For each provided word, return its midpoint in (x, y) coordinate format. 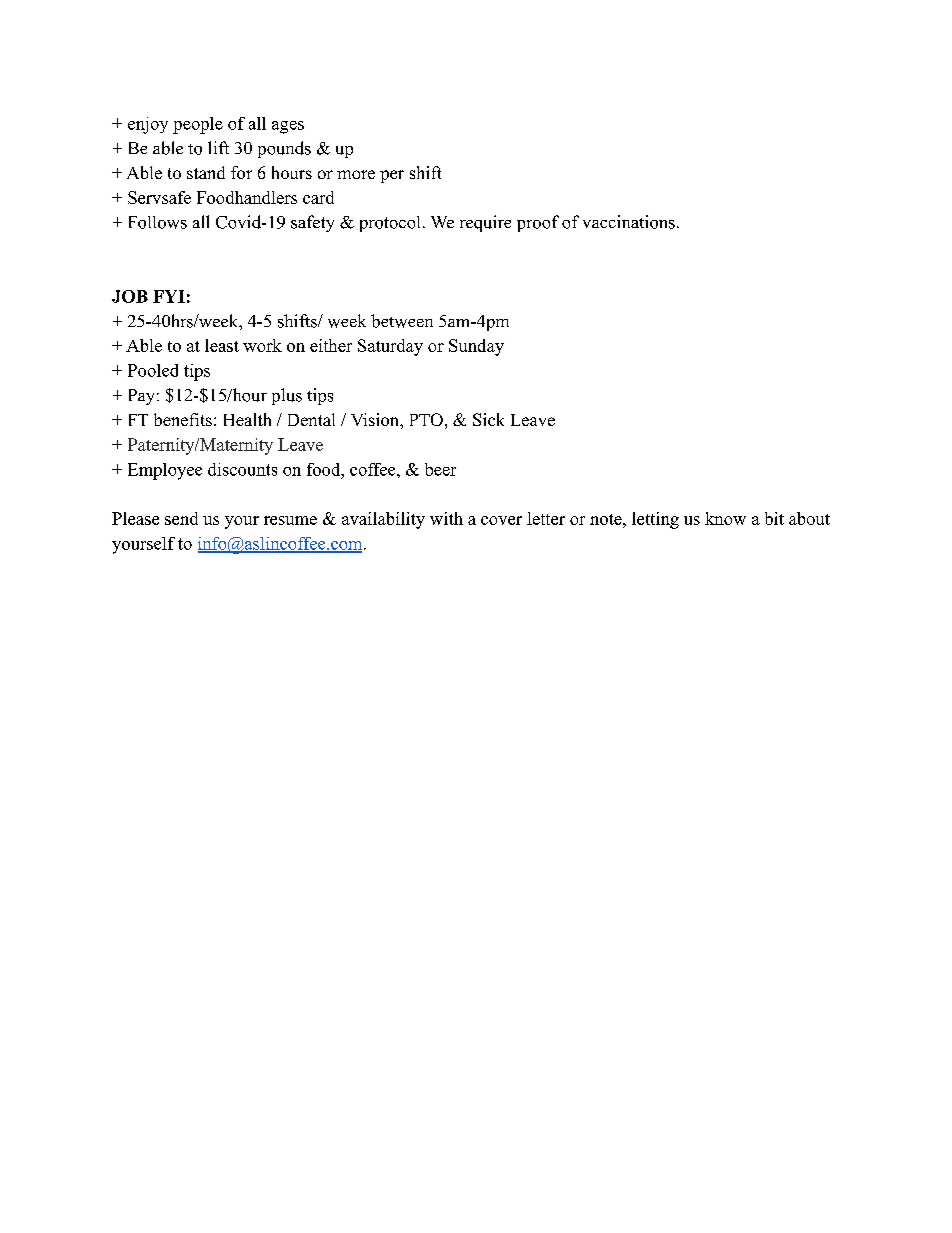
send (181, 518)
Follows (158, 222)
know (725, 518)
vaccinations (629, 222)
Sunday (476, 347)
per (392, 176)
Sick (488, 419)
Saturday (390, 347)
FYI (169, 296)
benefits (183, 419)
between (402, 321)
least (222, 345)
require (485, 223)
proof (538, 223)
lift (218, 147)
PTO (426, 419)
